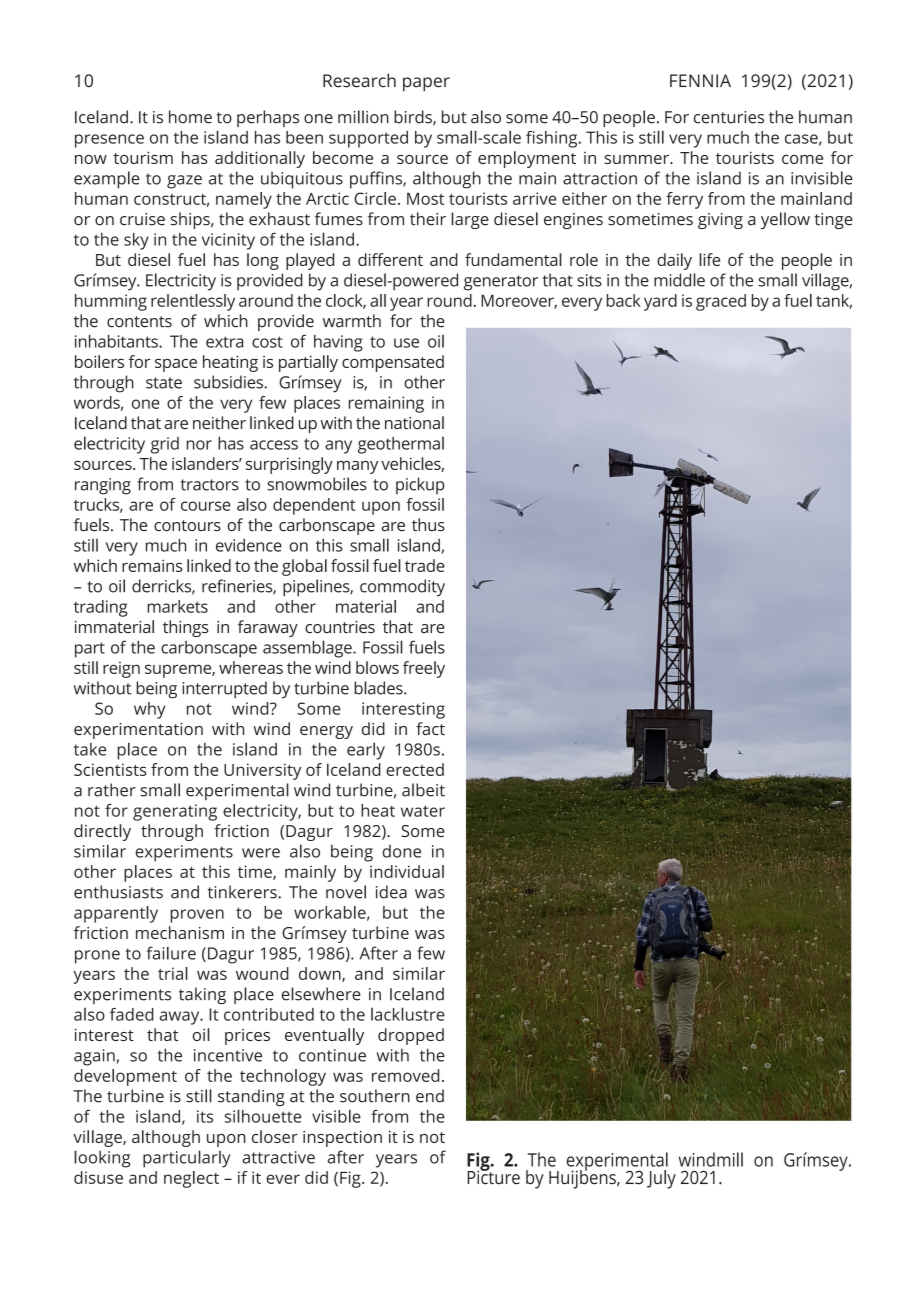 The height and width of the page is (1314, 924). Describe the element at coordinates (424, 669) in the page. I see `freely` at that location.
